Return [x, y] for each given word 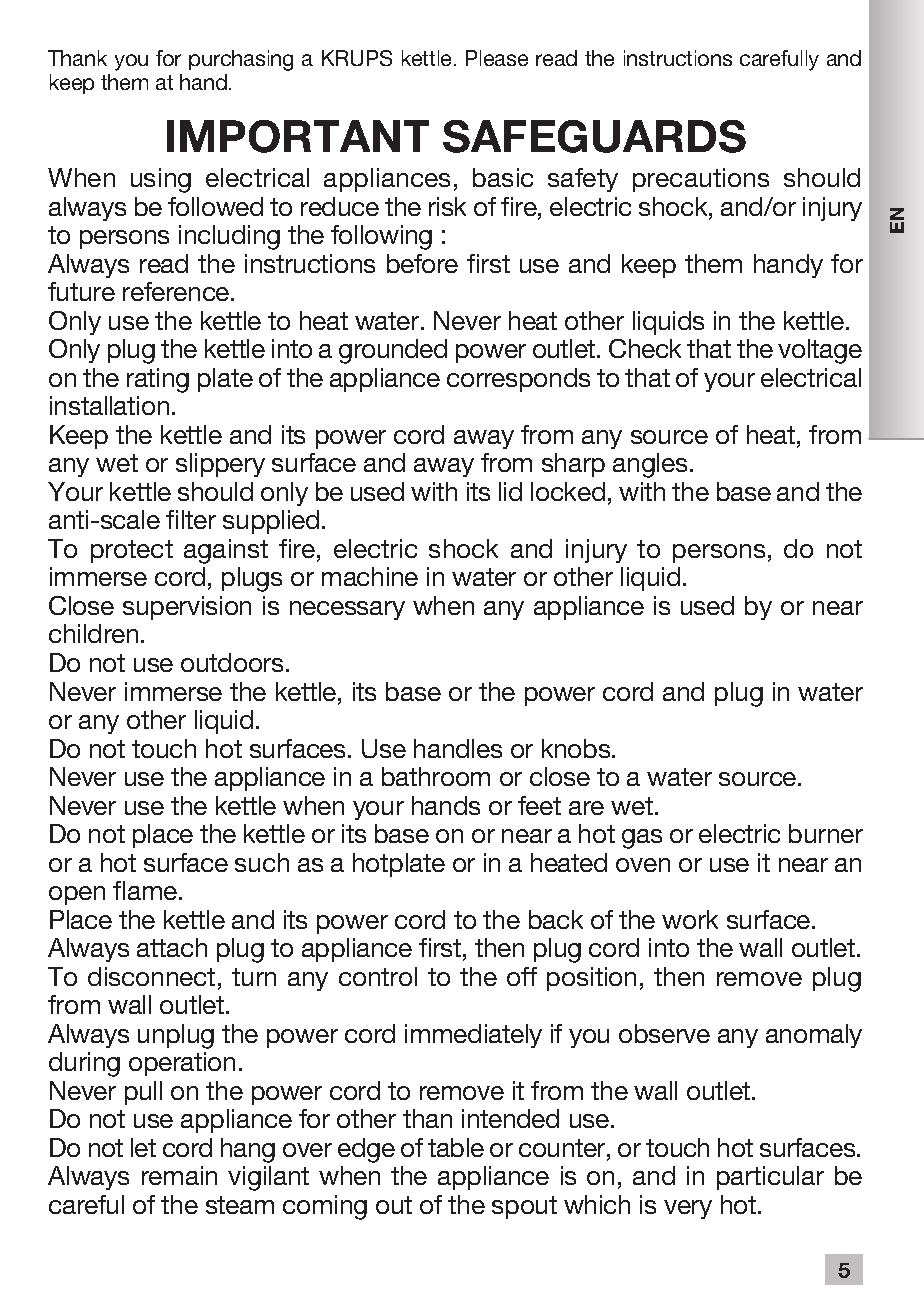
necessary [347, 610]
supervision [187, 608]
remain [179, 1175]
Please [497, 58]
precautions [701, 180]
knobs [577, 748]
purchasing [241, 60]
